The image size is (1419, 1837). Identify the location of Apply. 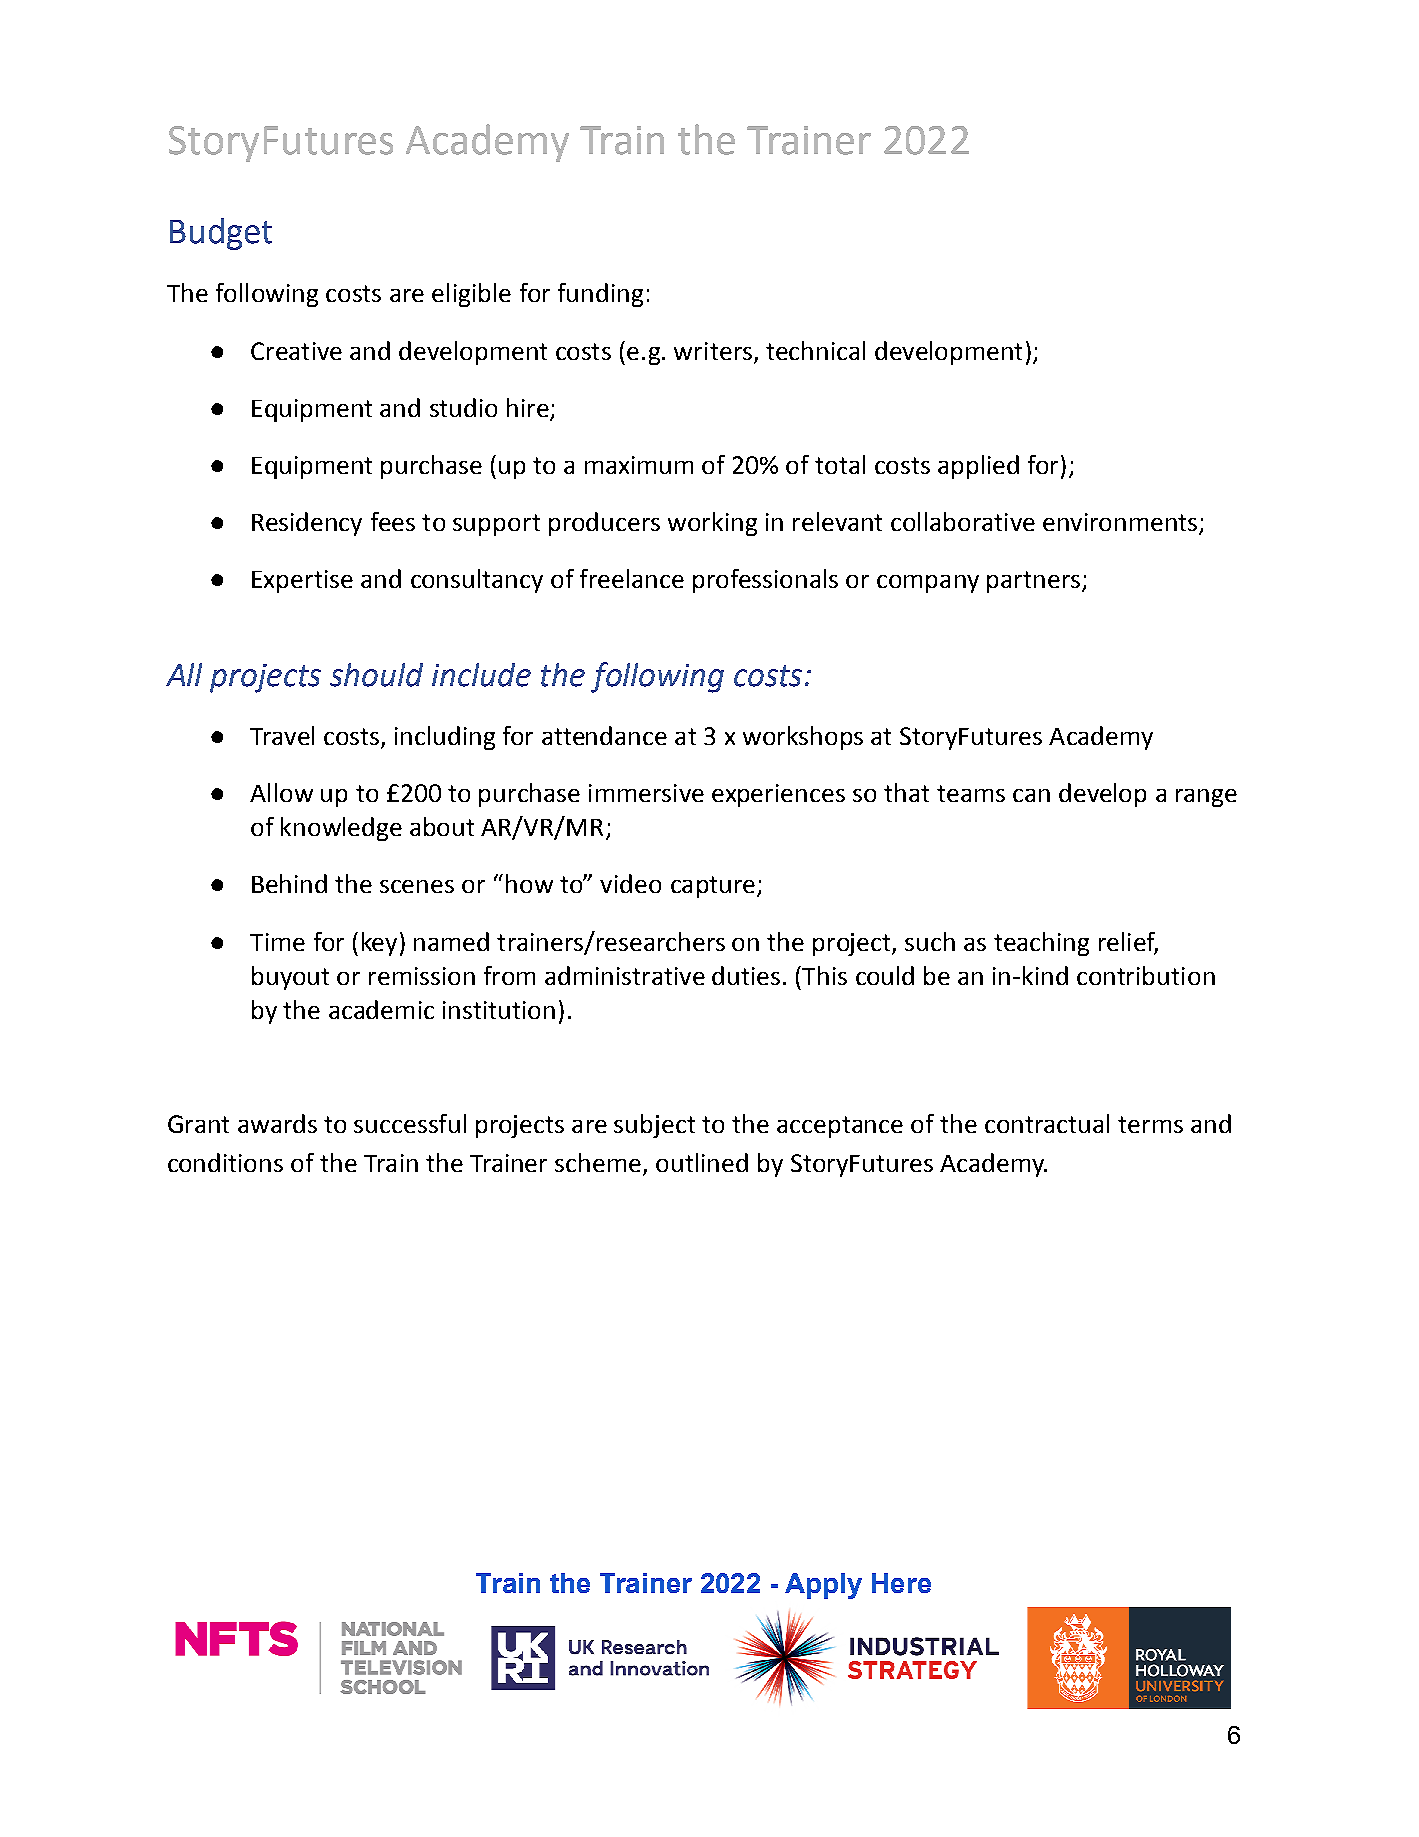
(823, 1586).
